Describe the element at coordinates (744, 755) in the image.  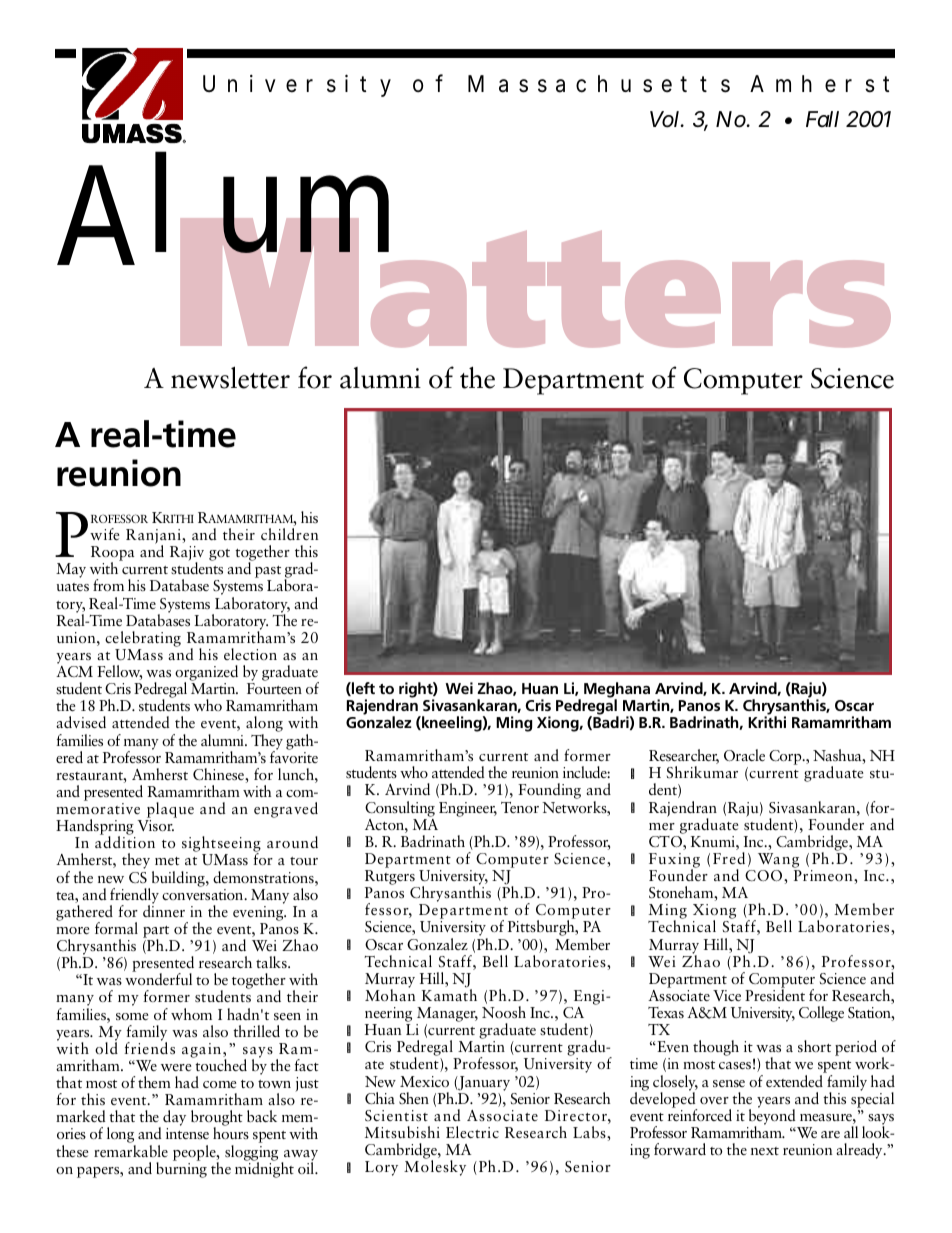
I see `Oracle` at that location.
